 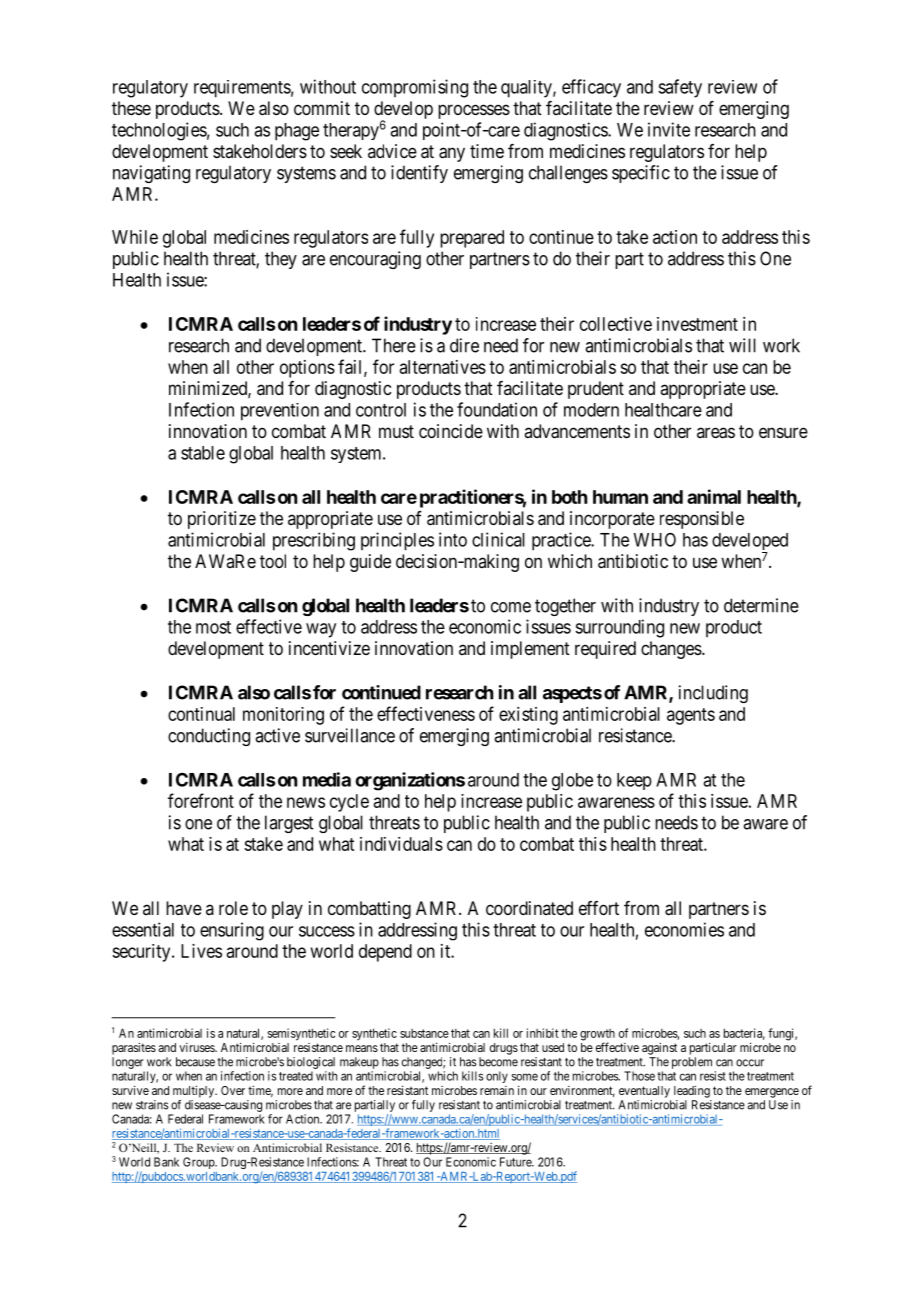 I want to click on changes, so click(x=672, y=650).
